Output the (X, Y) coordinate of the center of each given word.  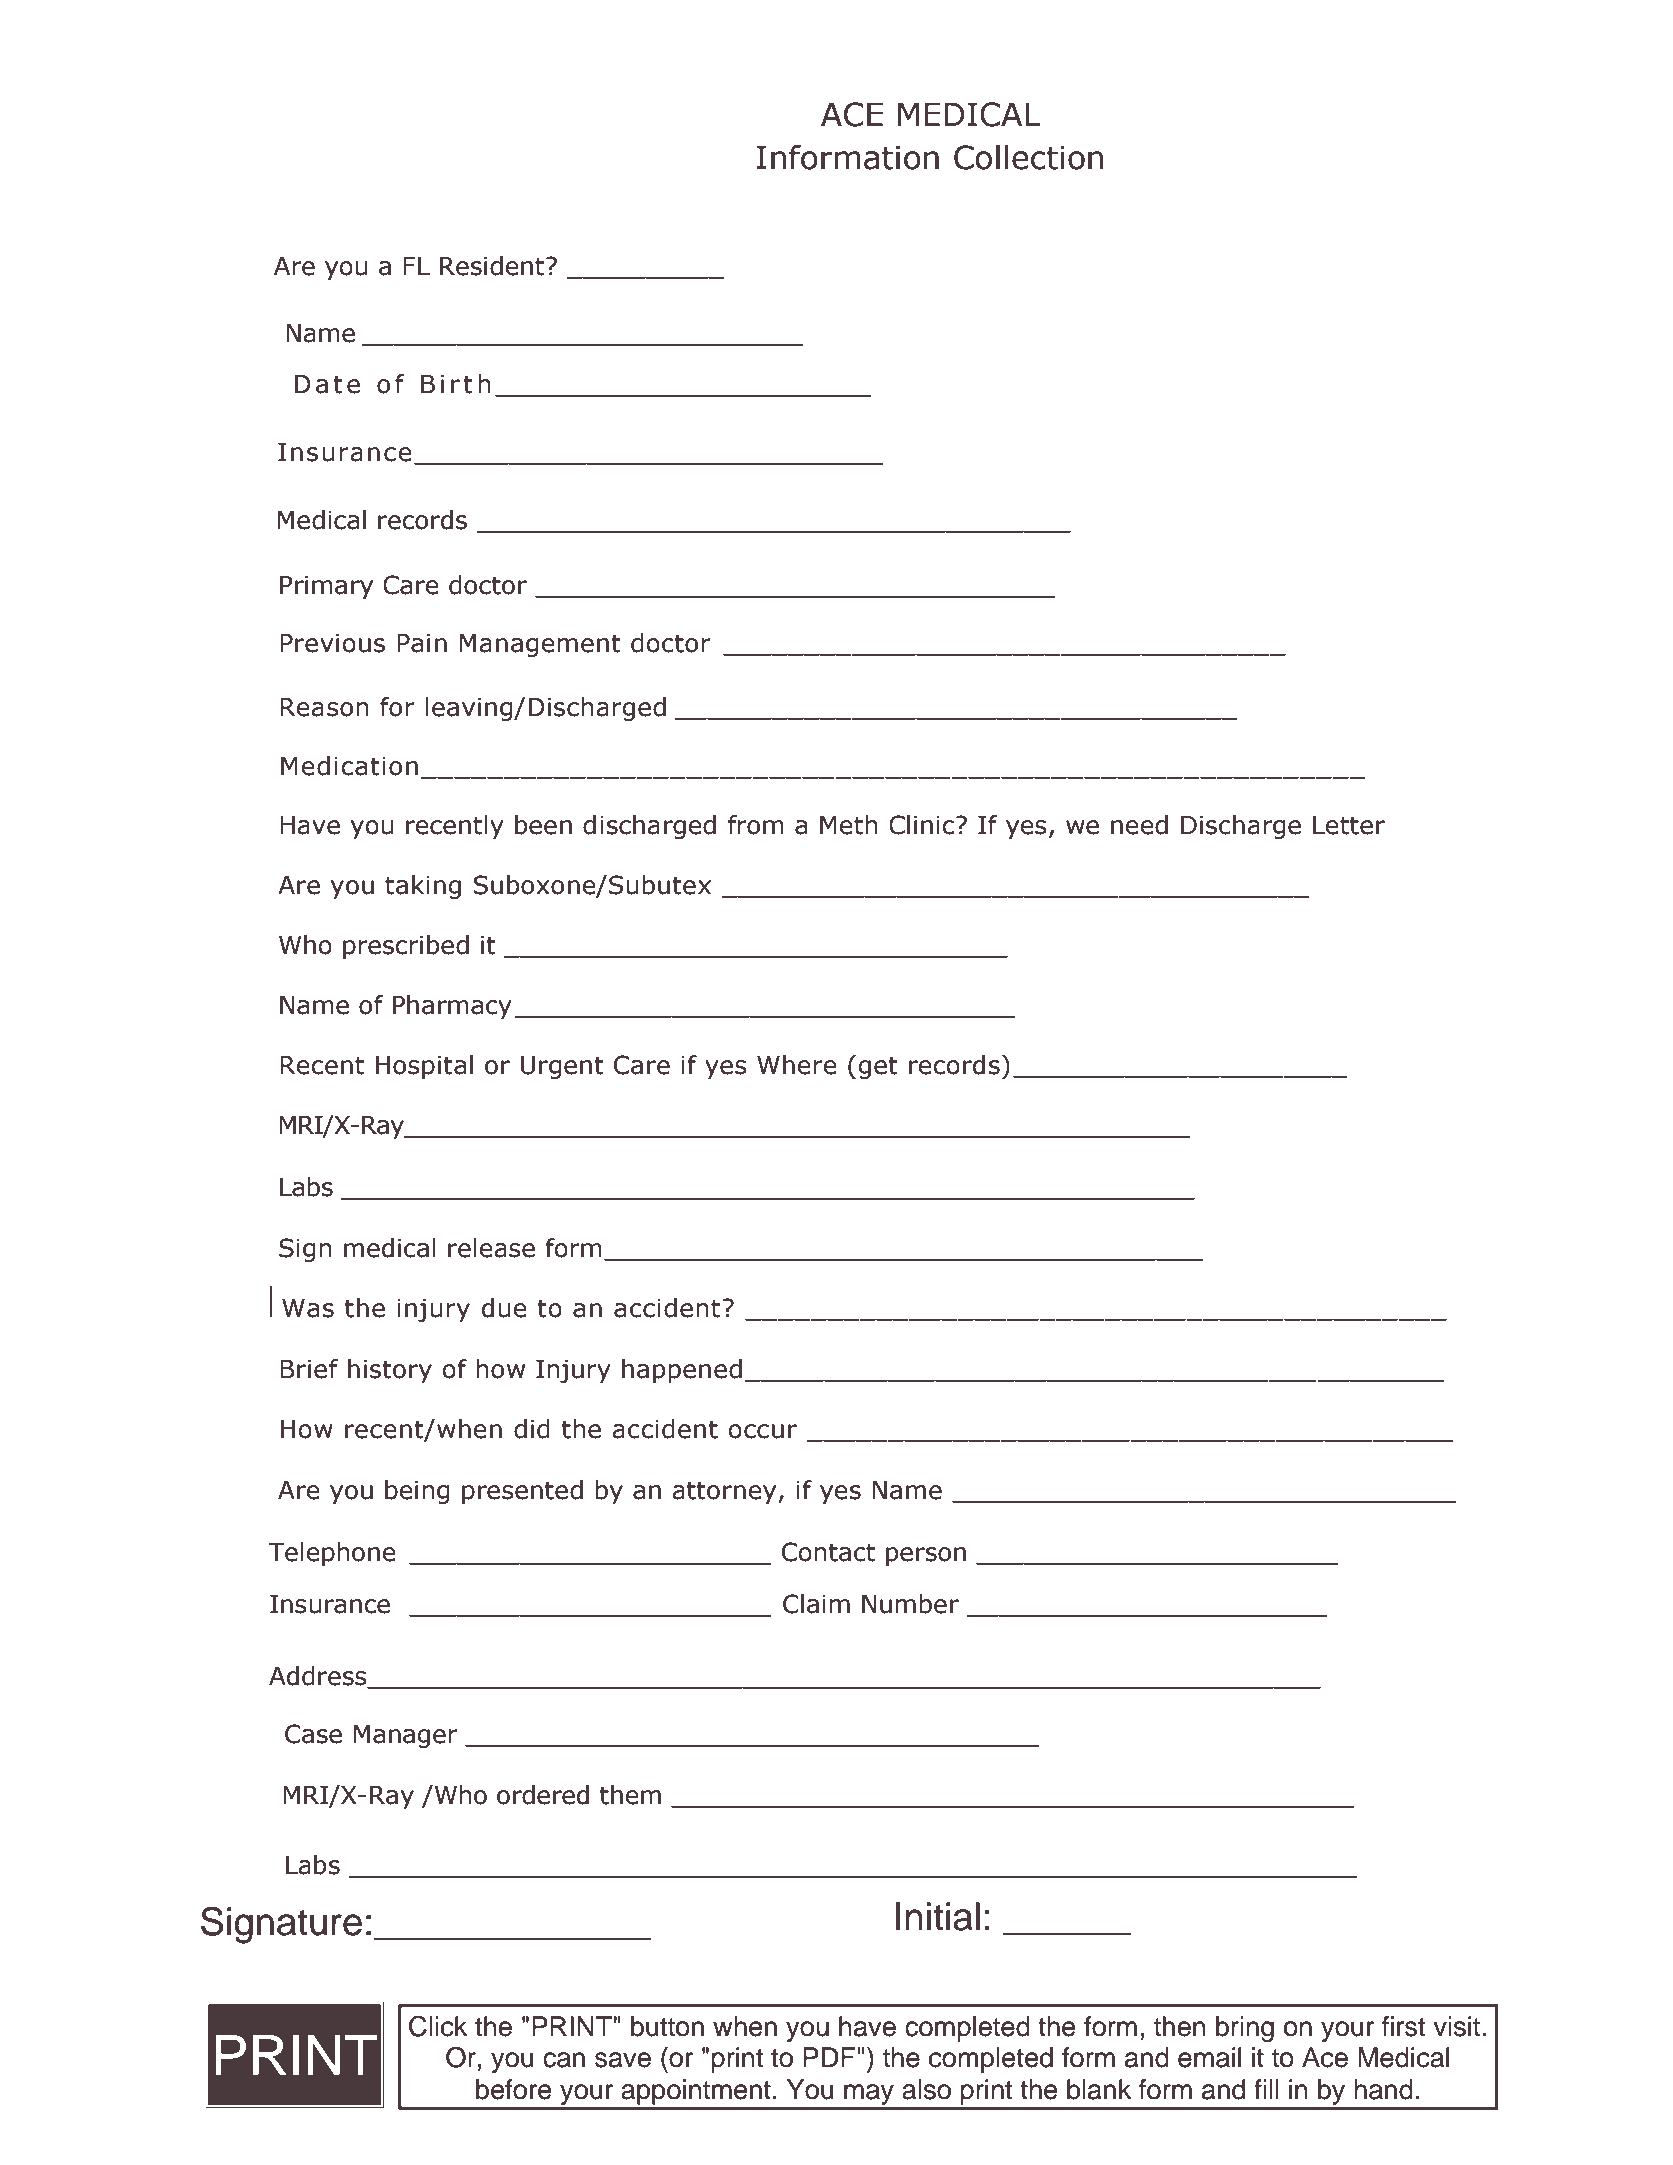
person (926, 1556)
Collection (1028, 157)
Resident (493, 266)
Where (797, 1065)
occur (763, 1431)
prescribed (406, 947)
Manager (406, 1736)
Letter (1349, 825)
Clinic (921, 825)
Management (540, 645)
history (390, 1371)
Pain (422, 643)
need (1139, 825)
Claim (816, 1604)
